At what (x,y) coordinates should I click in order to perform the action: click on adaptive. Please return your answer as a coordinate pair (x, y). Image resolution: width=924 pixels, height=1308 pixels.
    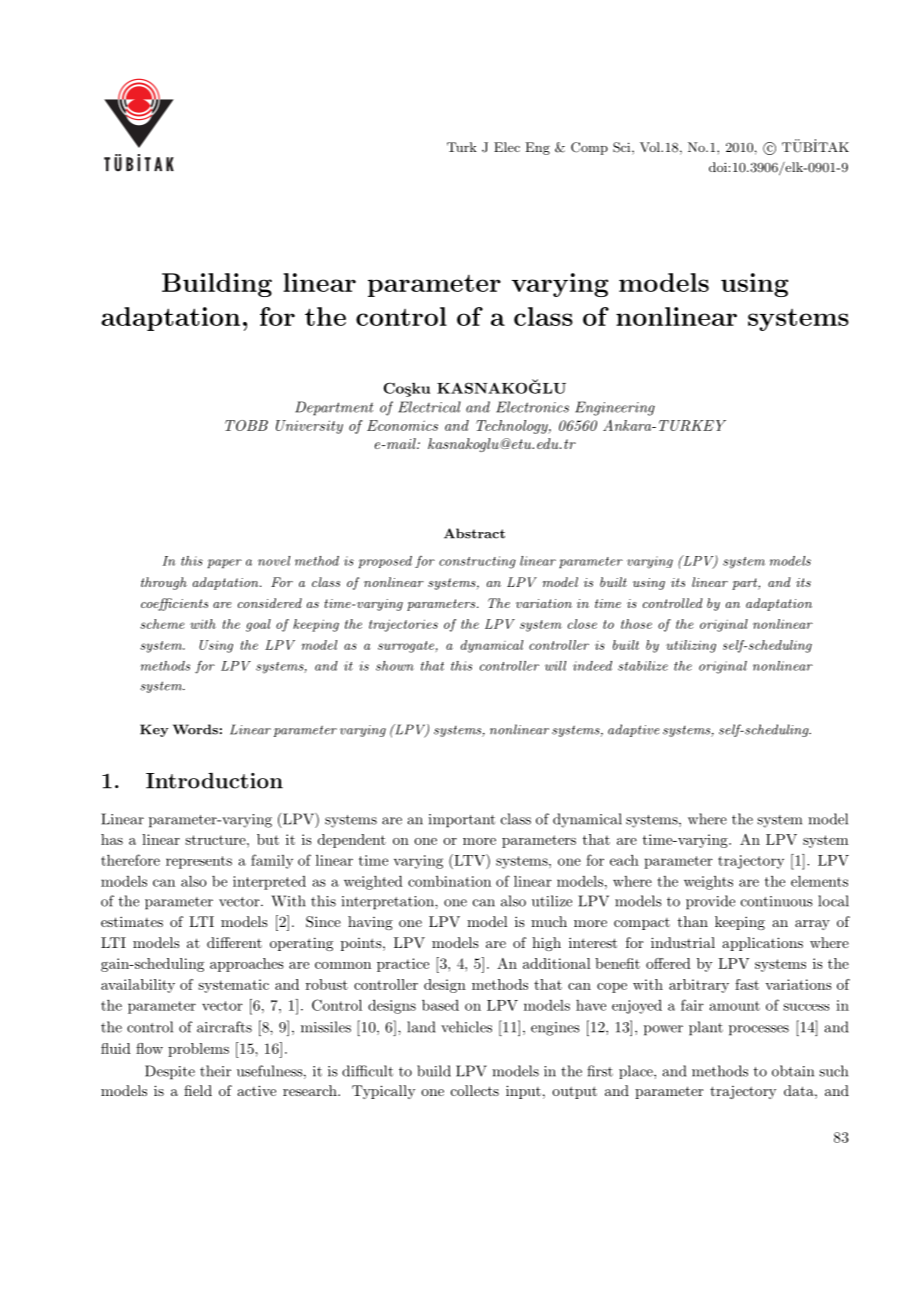
    Looking at the image, I should click on (634, 730).
